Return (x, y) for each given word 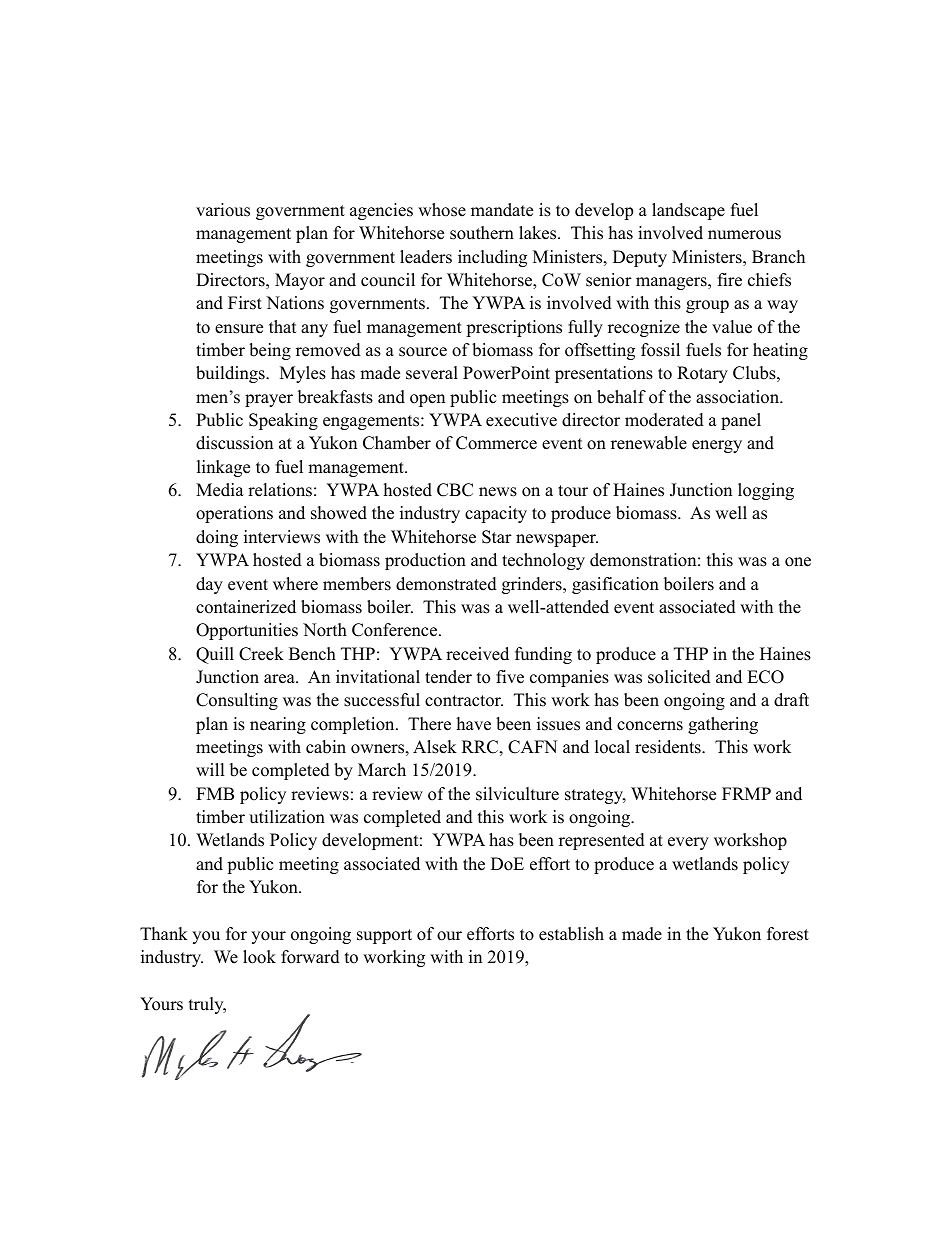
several (432, 373)
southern (482, 233)
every (688, 843)
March (382, 770)
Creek (261, 654)
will (210, 769)
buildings (231, 374)
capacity (496, 514)
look (259, 957)
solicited (679, 677)
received (477, 654)
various (223, 210)
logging (766, 491)
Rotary (702, 374)
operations (234, 514)
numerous (744, 235)
